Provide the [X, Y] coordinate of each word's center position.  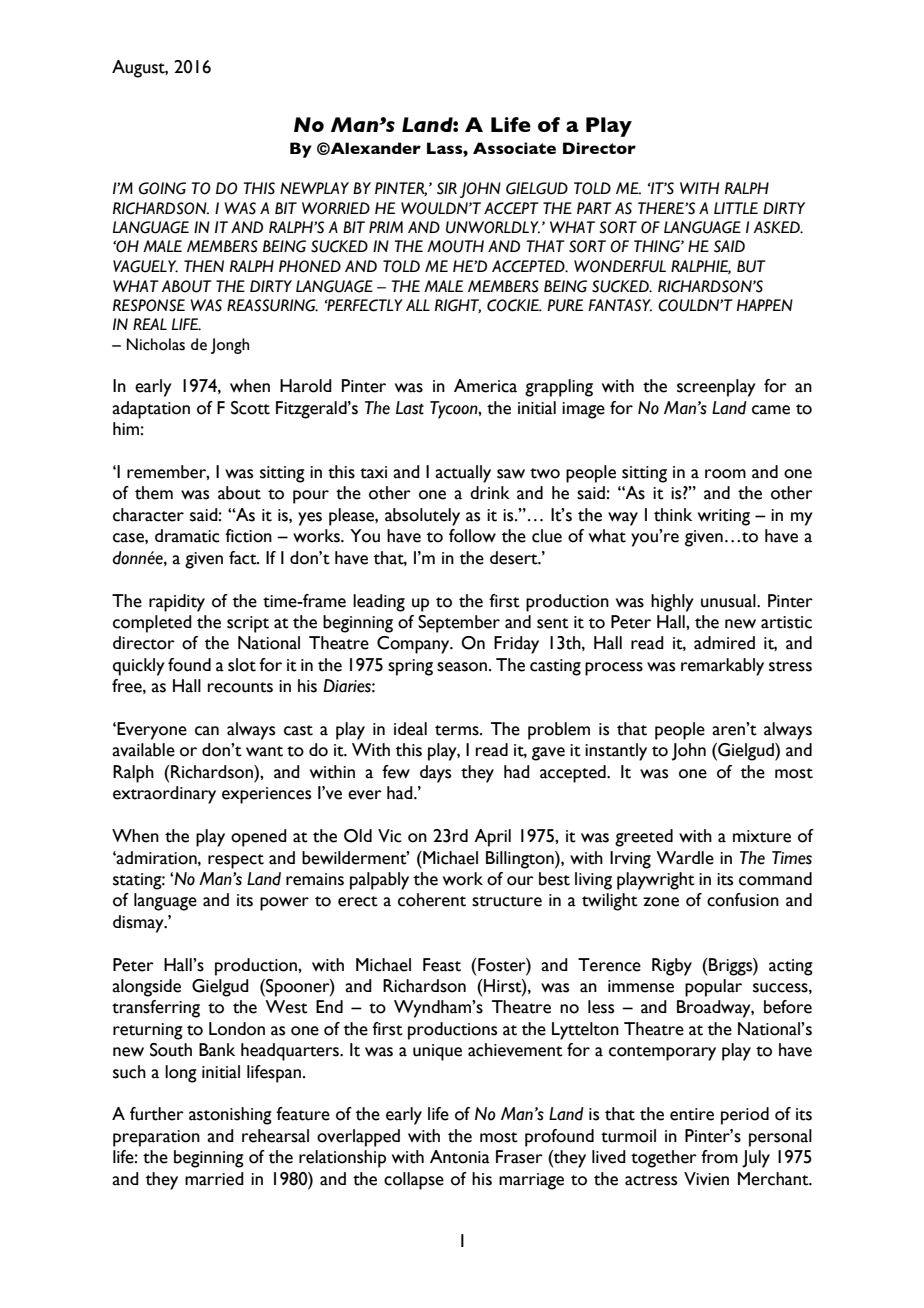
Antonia [460, 1157]
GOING [162, 188]
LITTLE [736, 208]
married [214, 1179]
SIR [447, 188]
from [719, 1157]
